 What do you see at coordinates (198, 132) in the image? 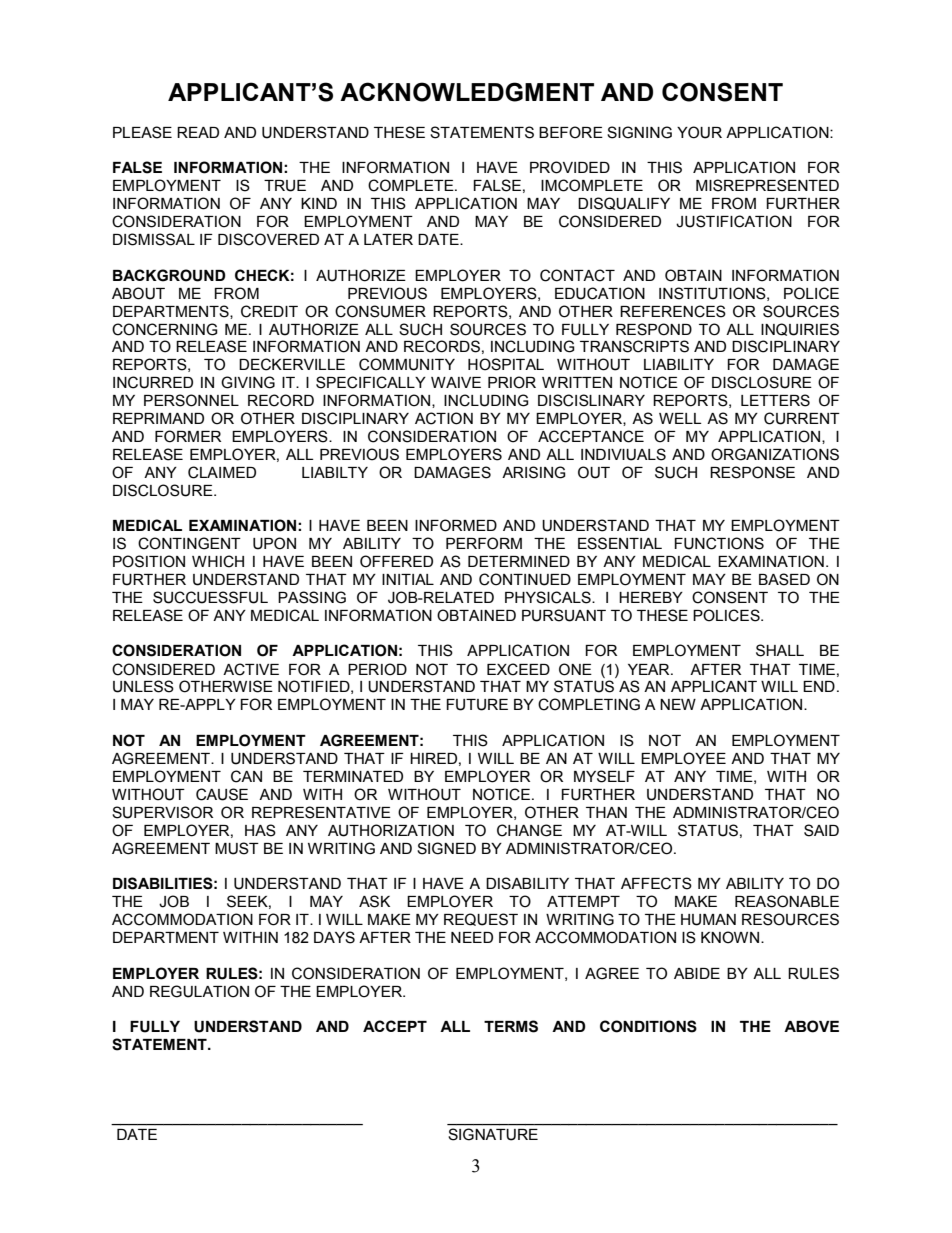
I see `READ` at bounding box center [198, 132].
